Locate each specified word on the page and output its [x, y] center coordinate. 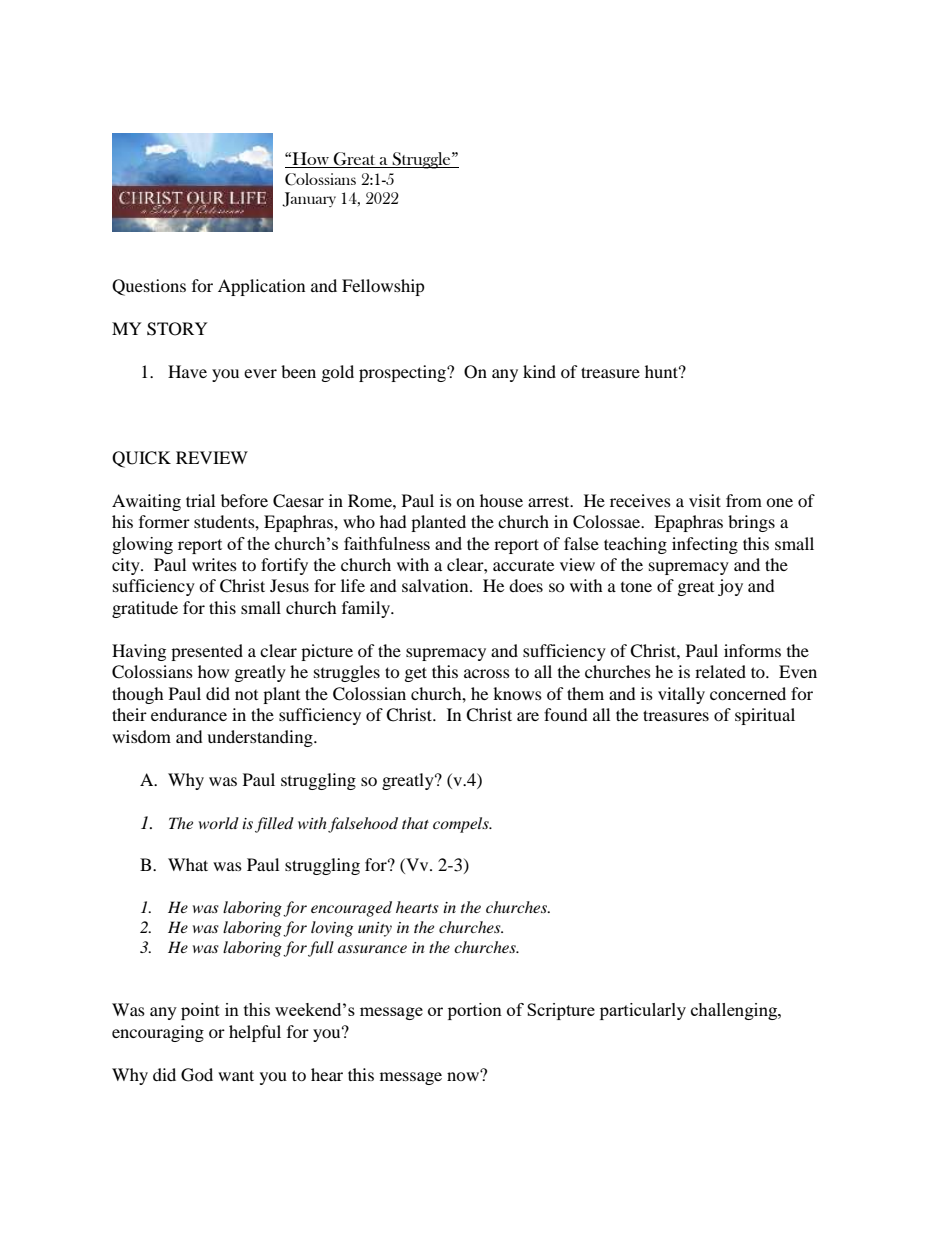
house [501, 500]
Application [261, 287]
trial [200, 500]
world [219, 823]
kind [539, 371]
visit [705, 500]
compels [462, 825]
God [197, 1075]
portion [475, 1011]
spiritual [765, 716]
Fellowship [383, 287]
